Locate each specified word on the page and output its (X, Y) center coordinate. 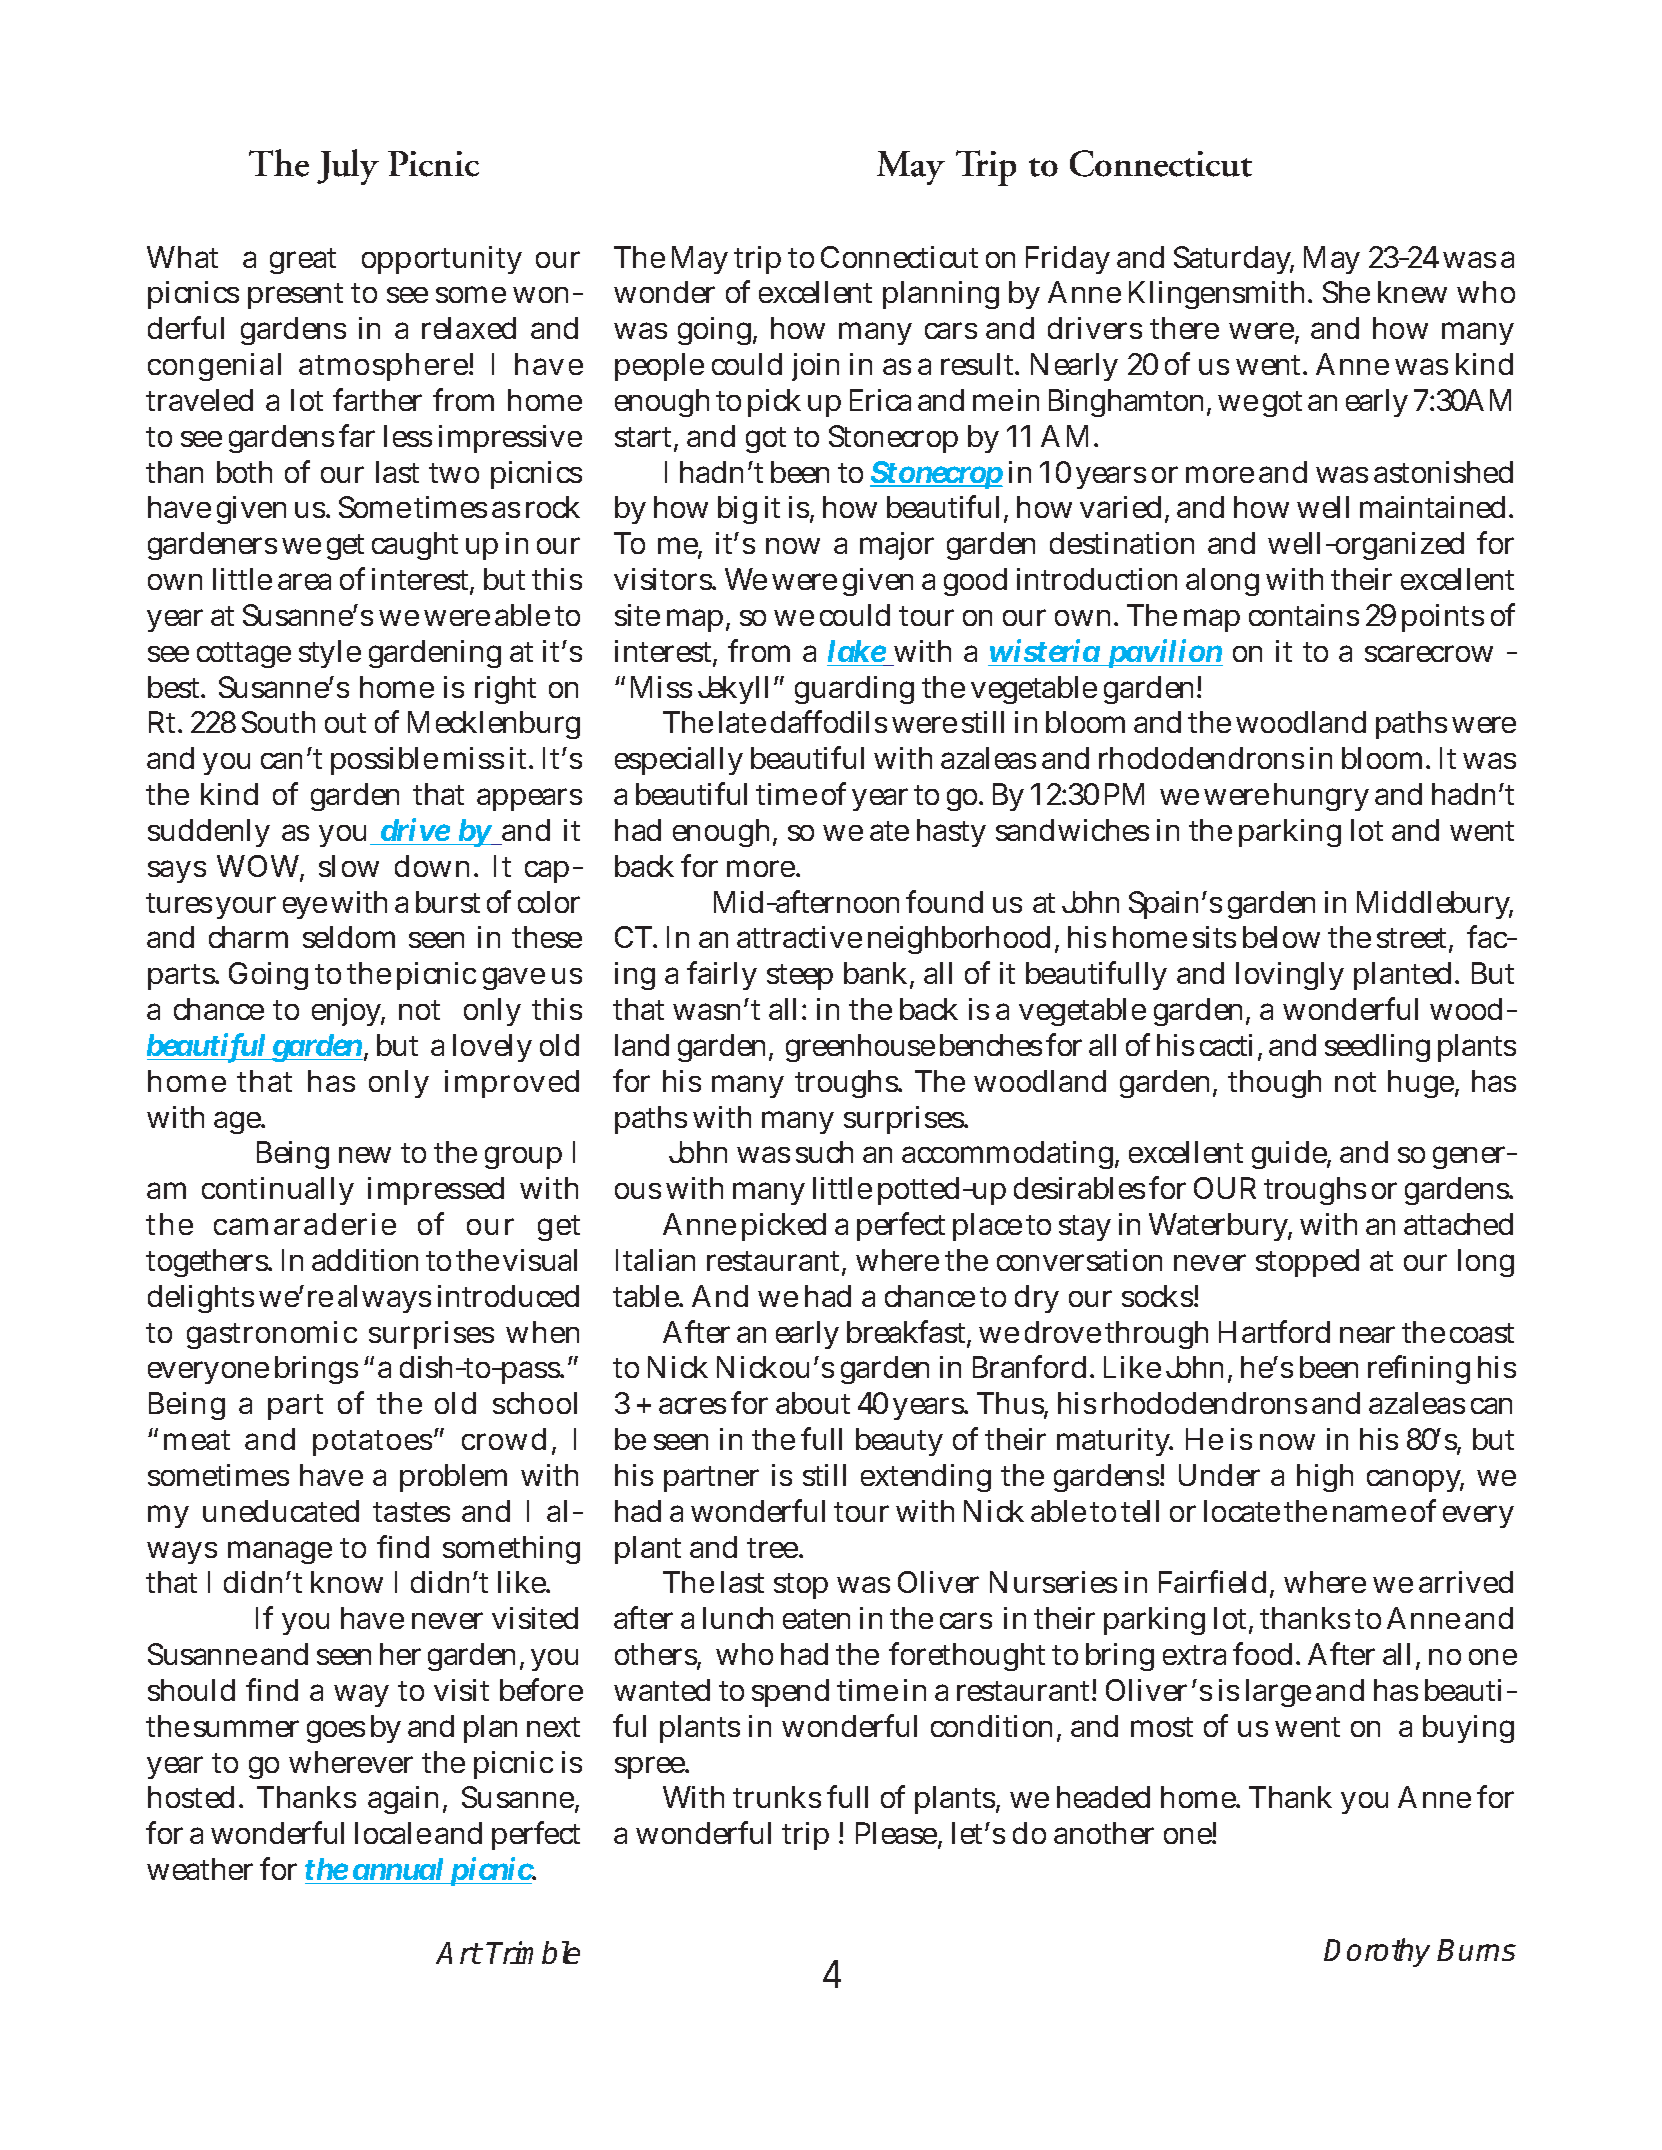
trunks (777, 1797)
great (303, 261)
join (815, 367)
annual (398, 1869)
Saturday (1234, 260)
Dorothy (1377, 1952)
